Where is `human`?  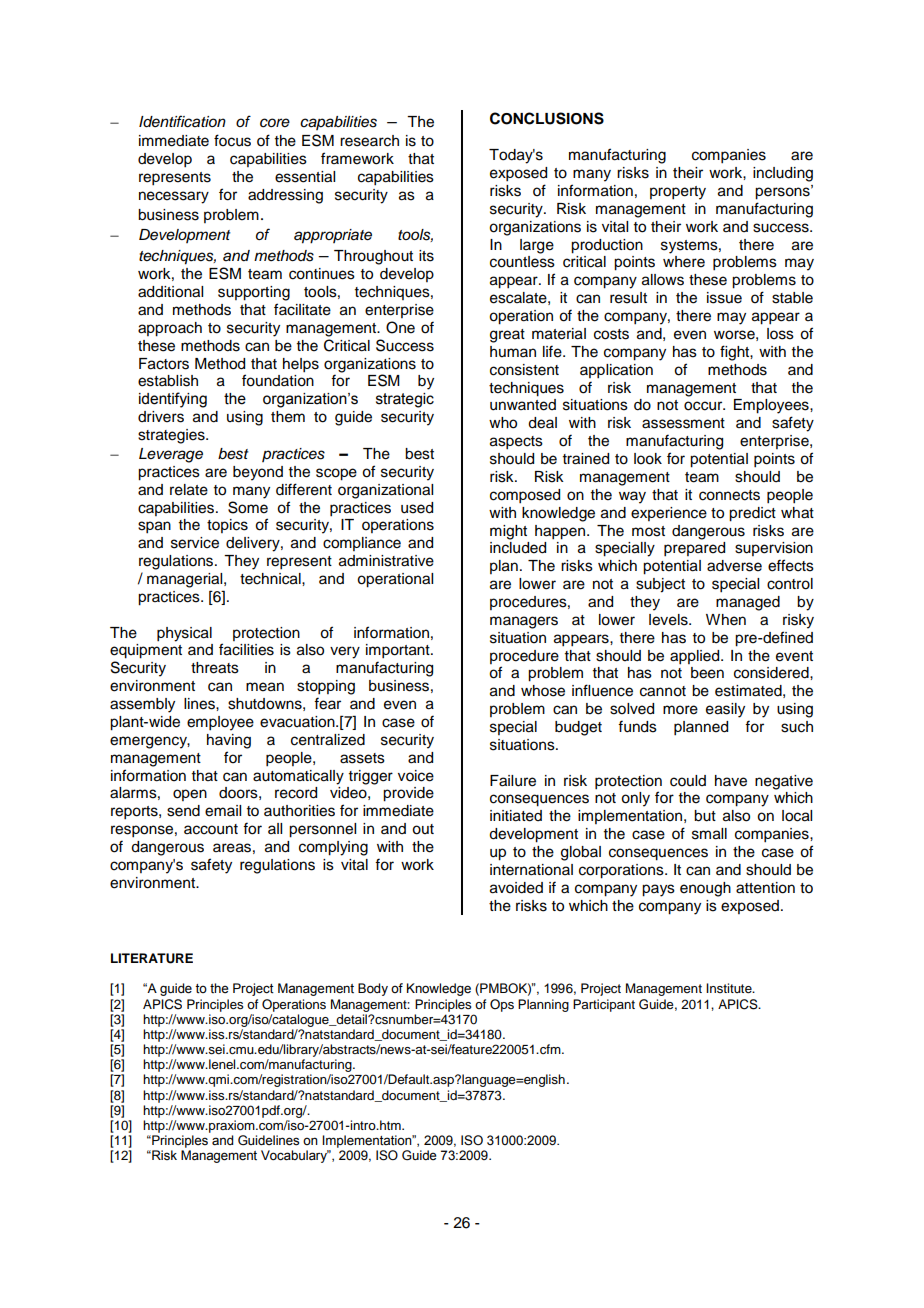 human is located at coordinates (513, 351).
